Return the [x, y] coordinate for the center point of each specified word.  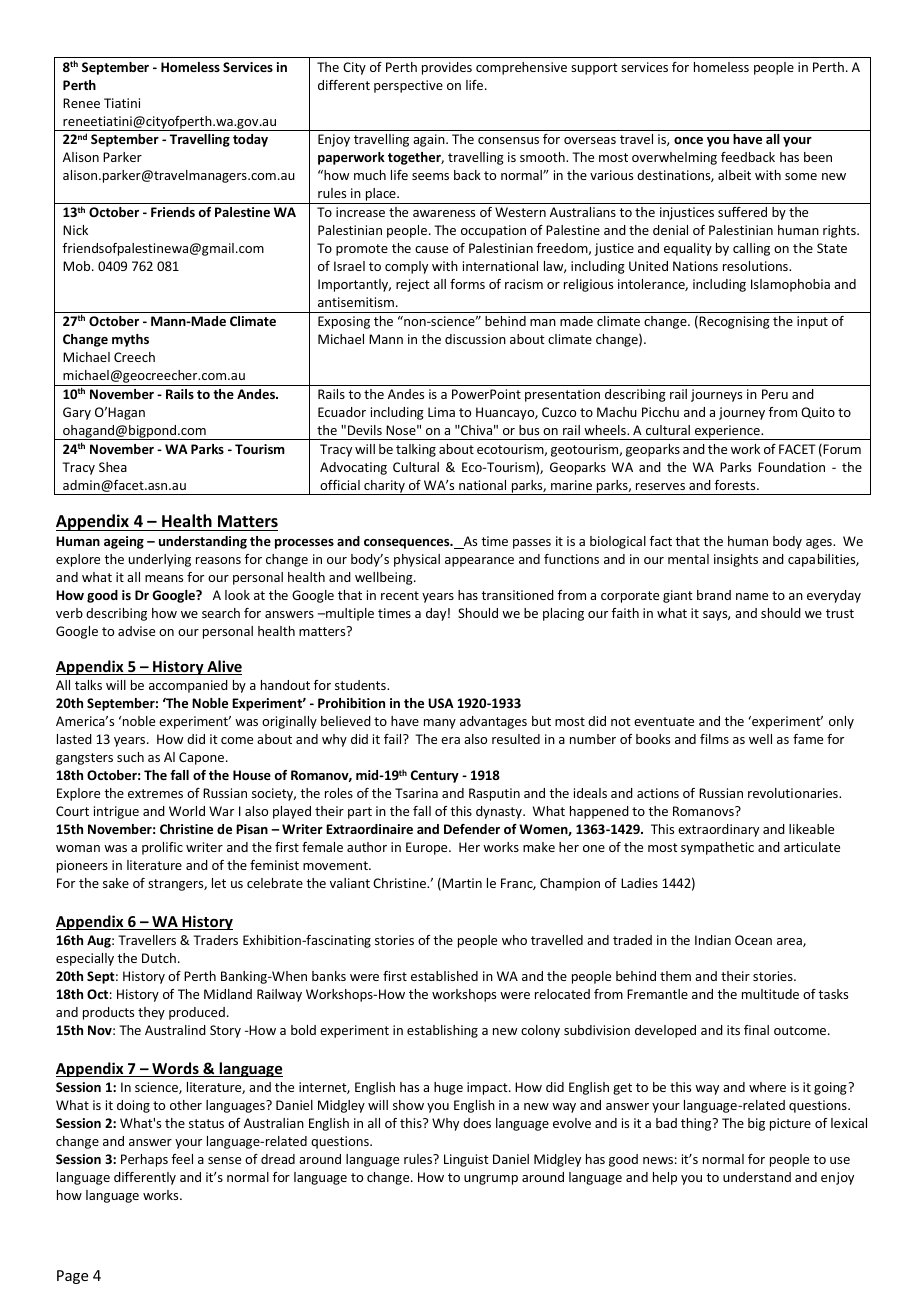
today [250, 140]
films [714, 739]
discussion [475, 339]
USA [441, 703]
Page [72, 1277]
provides [447, 68]
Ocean [753, 940]
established [444, 976]
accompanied [188, 686]
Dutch [159, 958]
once [688, 140]
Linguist [466, 1160]
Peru [775, 394]
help [665, 1178]
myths [130, 340]
